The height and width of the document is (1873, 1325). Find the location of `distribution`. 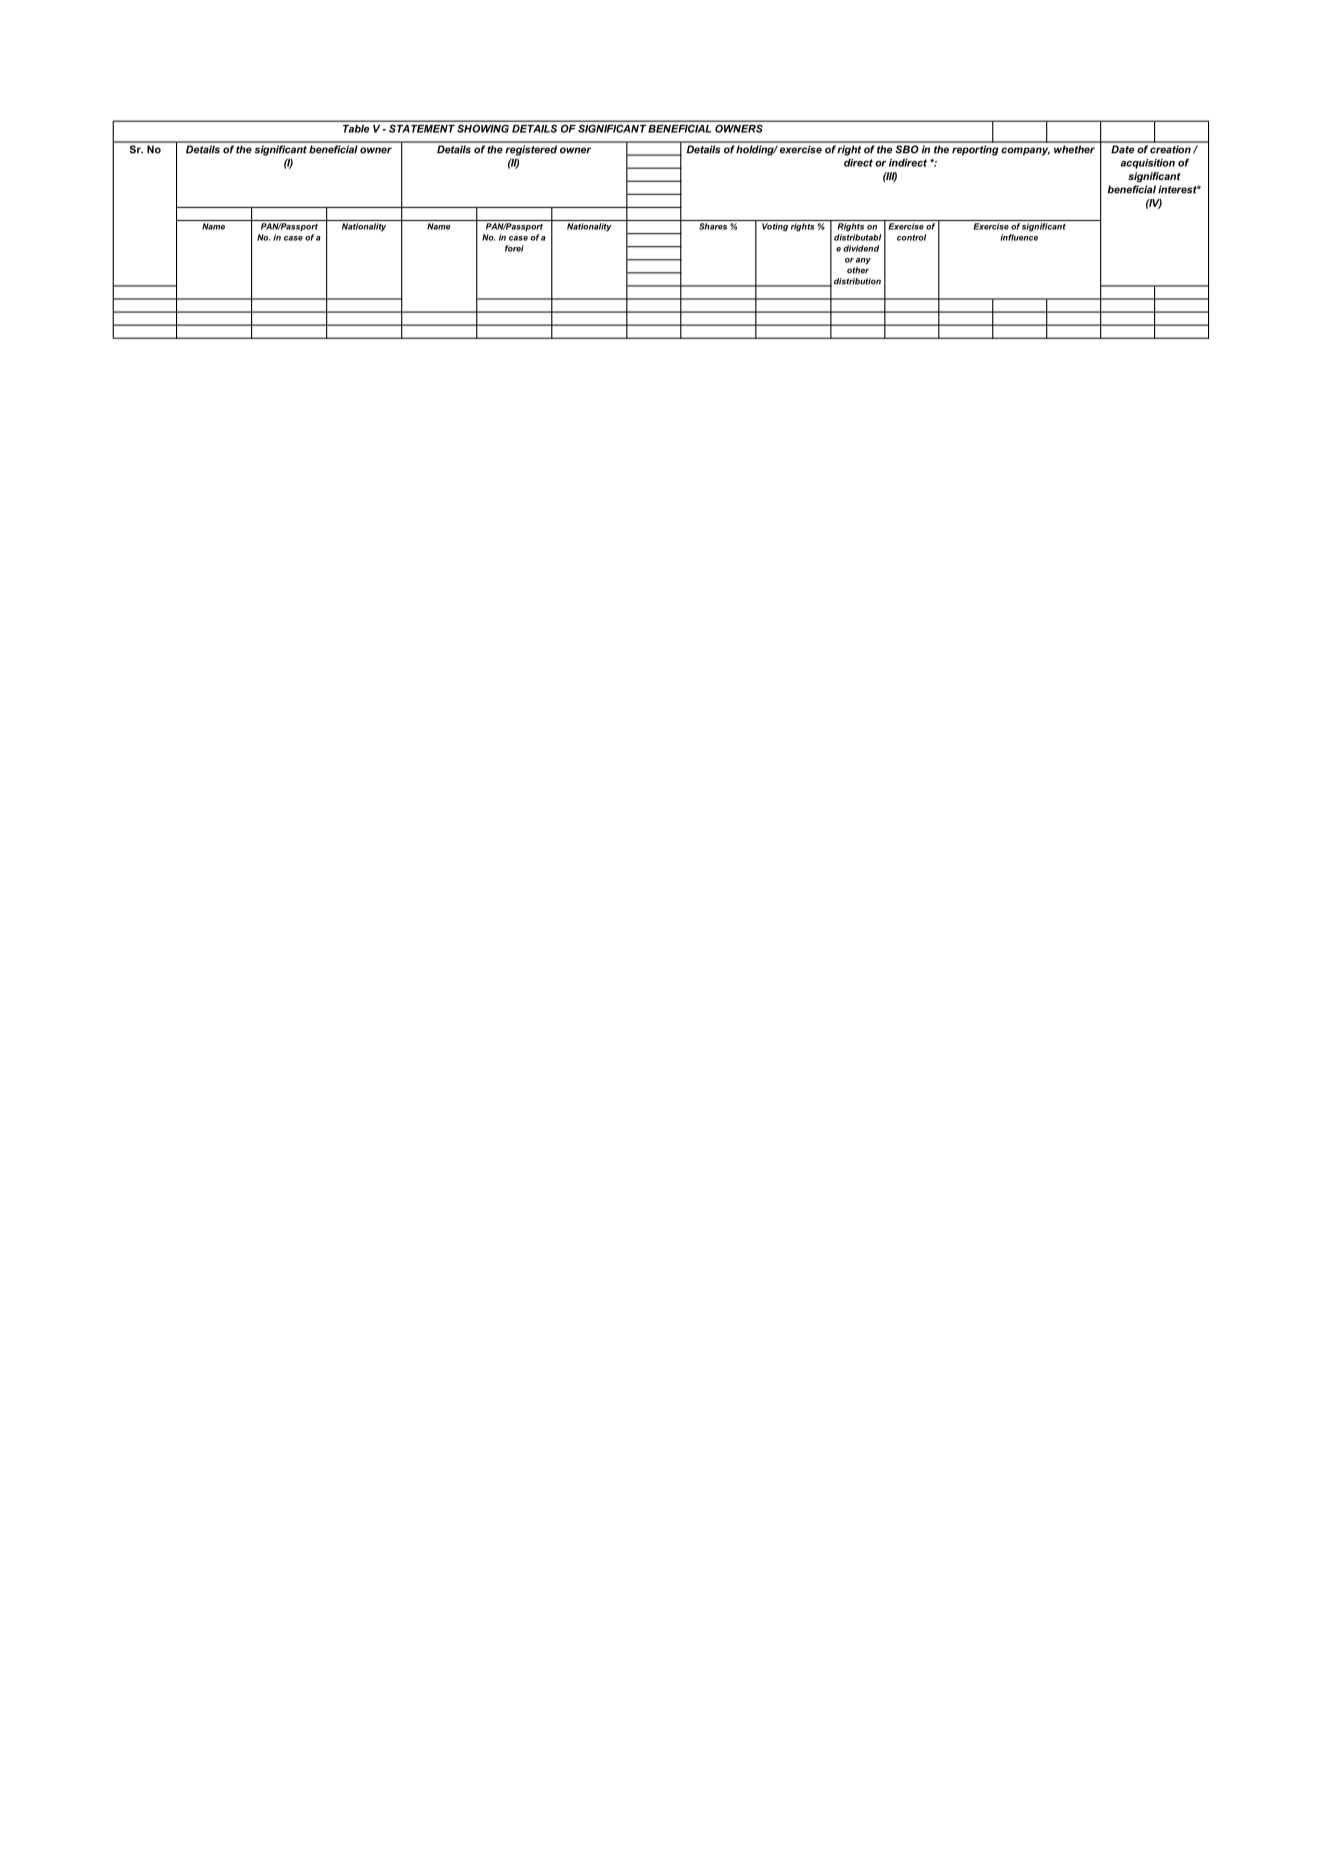

distribution is located at coordinates (857, 281).
